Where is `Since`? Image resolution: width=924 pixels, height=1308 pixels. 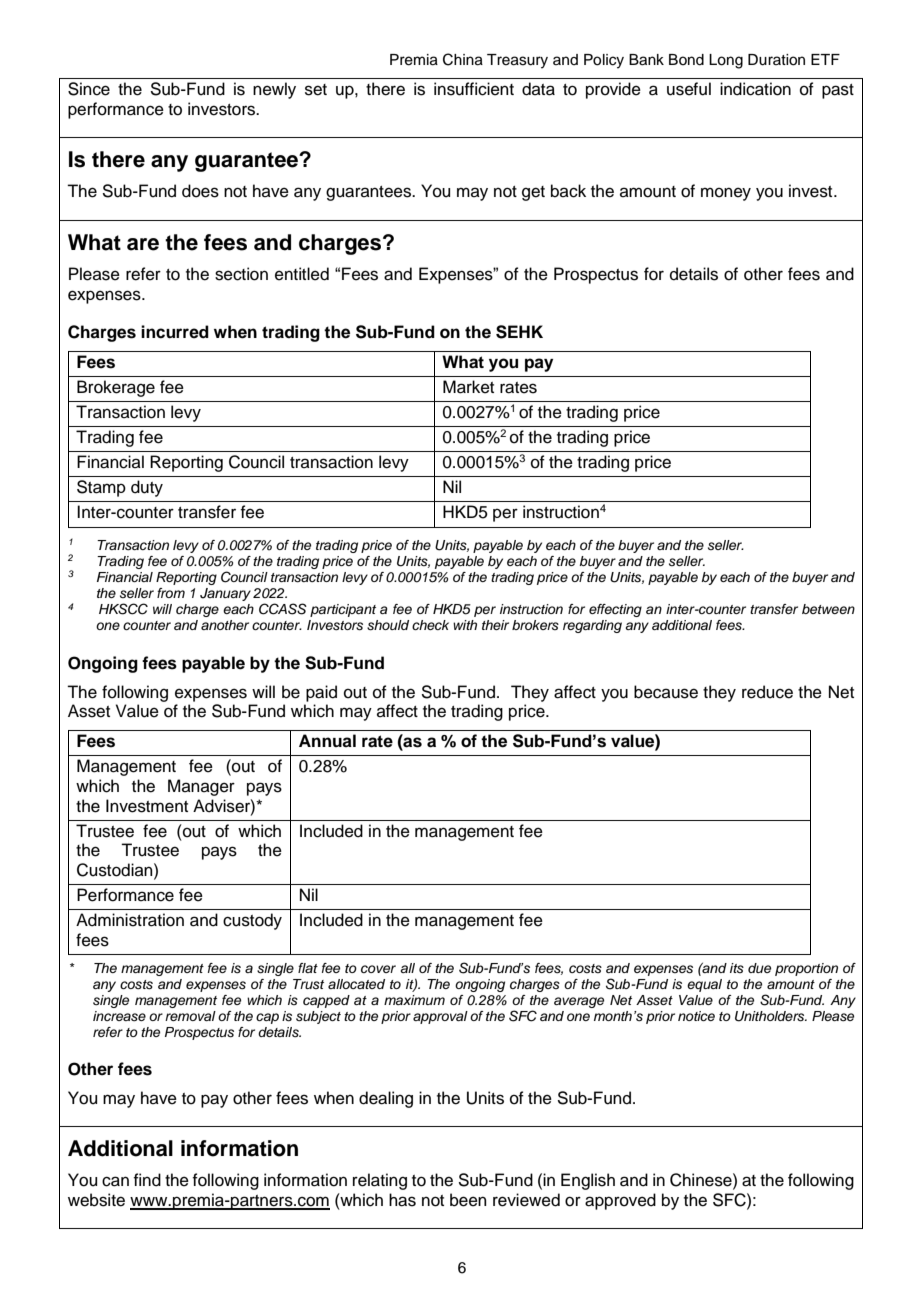 Since is located at coordinates (89, 89).
